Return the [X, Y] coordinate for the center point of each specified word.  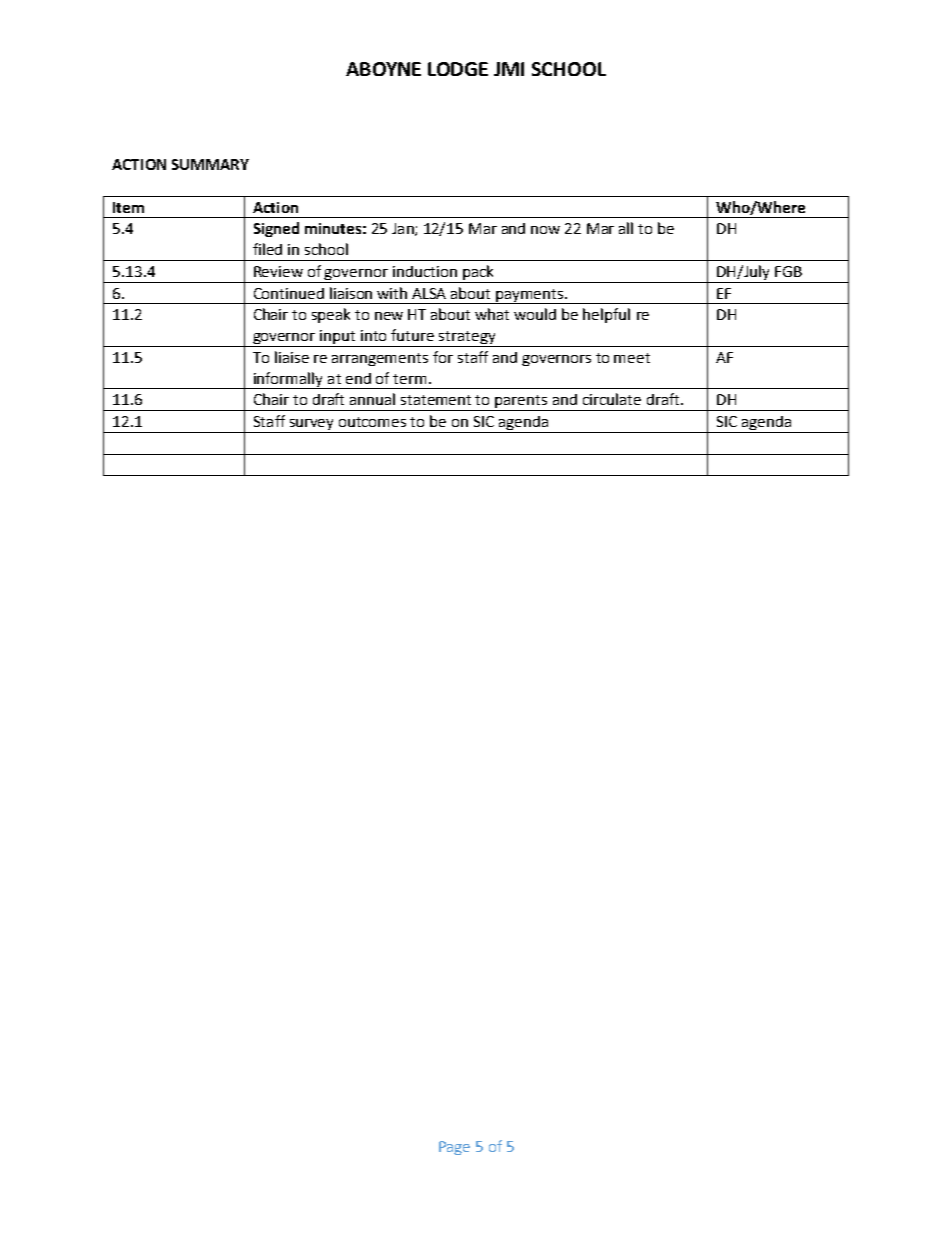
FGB [788, 271]
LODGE [458, 69]
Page [454, 1148]
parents [522, 403]
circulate [612, 399]
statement [436, 400]
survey [312, 426]
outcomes [372, 422]
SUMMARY [210, 164]
